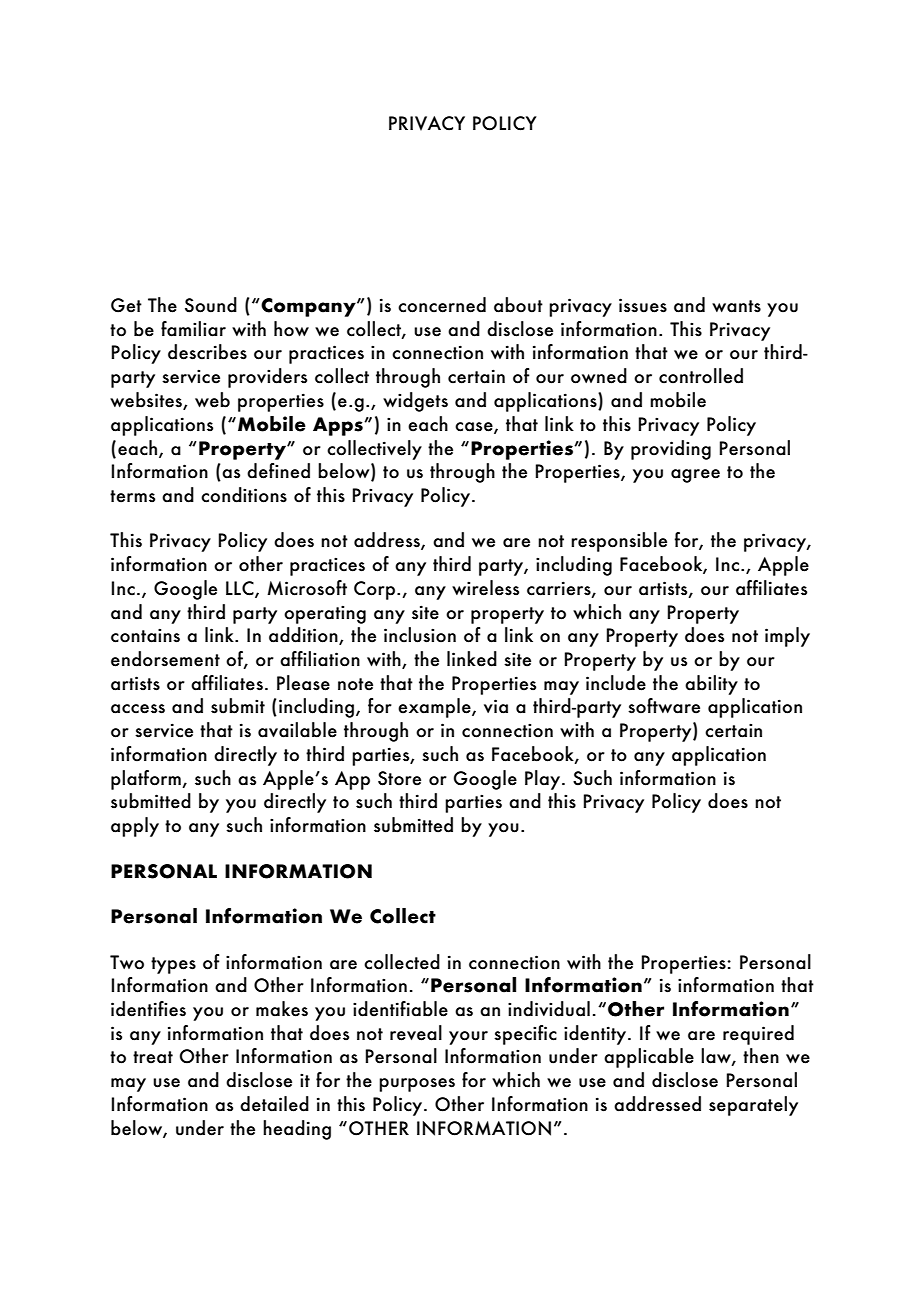  What do you see at coordinates (193, 329) in the page?
I see `familiar` at bounding box center [193, 329].
